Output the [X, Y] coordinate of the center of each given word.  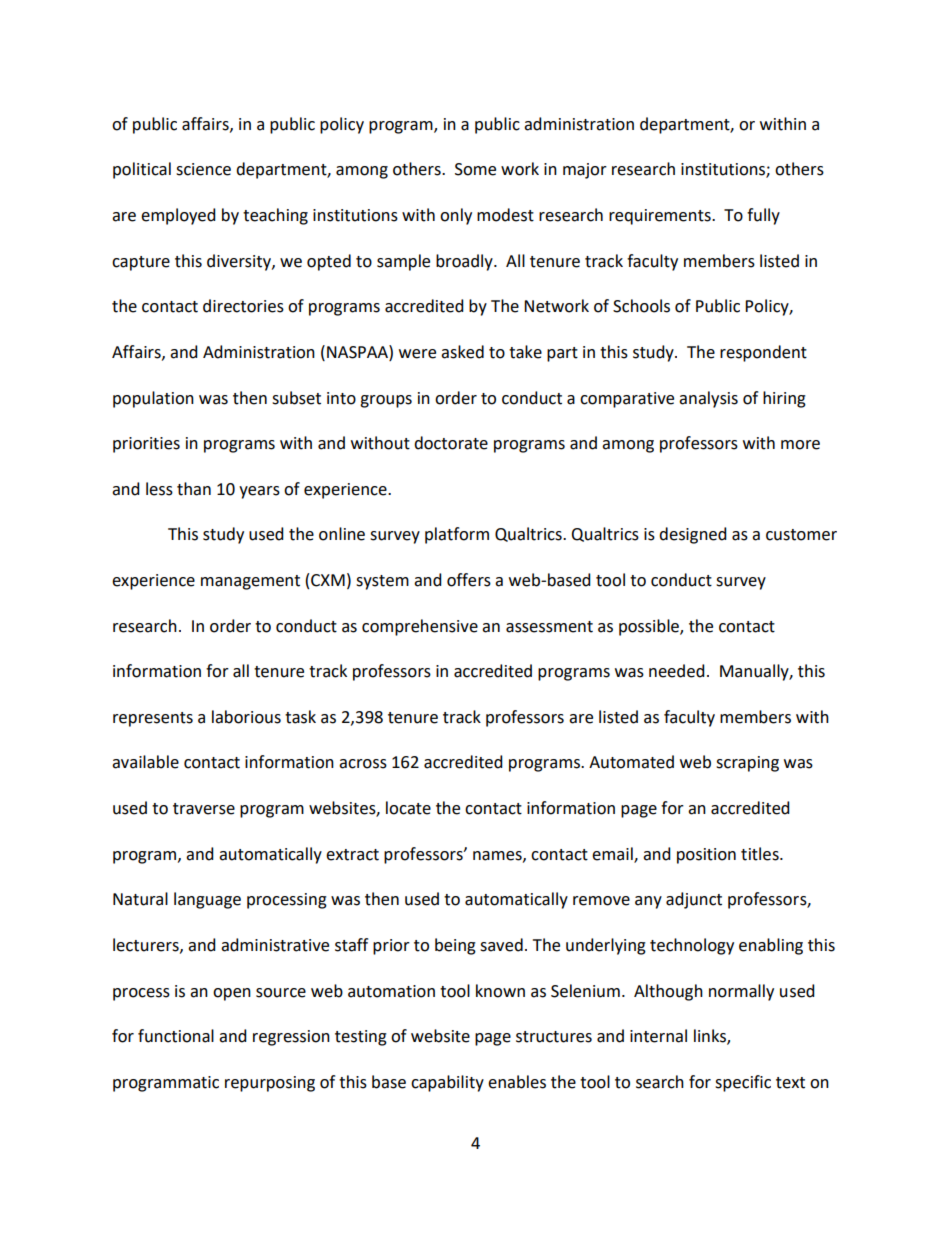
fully [763, 216]
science [203, 169]
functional [176, 1036]
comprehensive [420, 627]
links [711, 1037]
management [250, 582]
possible [650, 627]
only [456, 216]
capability [447, 1083]
